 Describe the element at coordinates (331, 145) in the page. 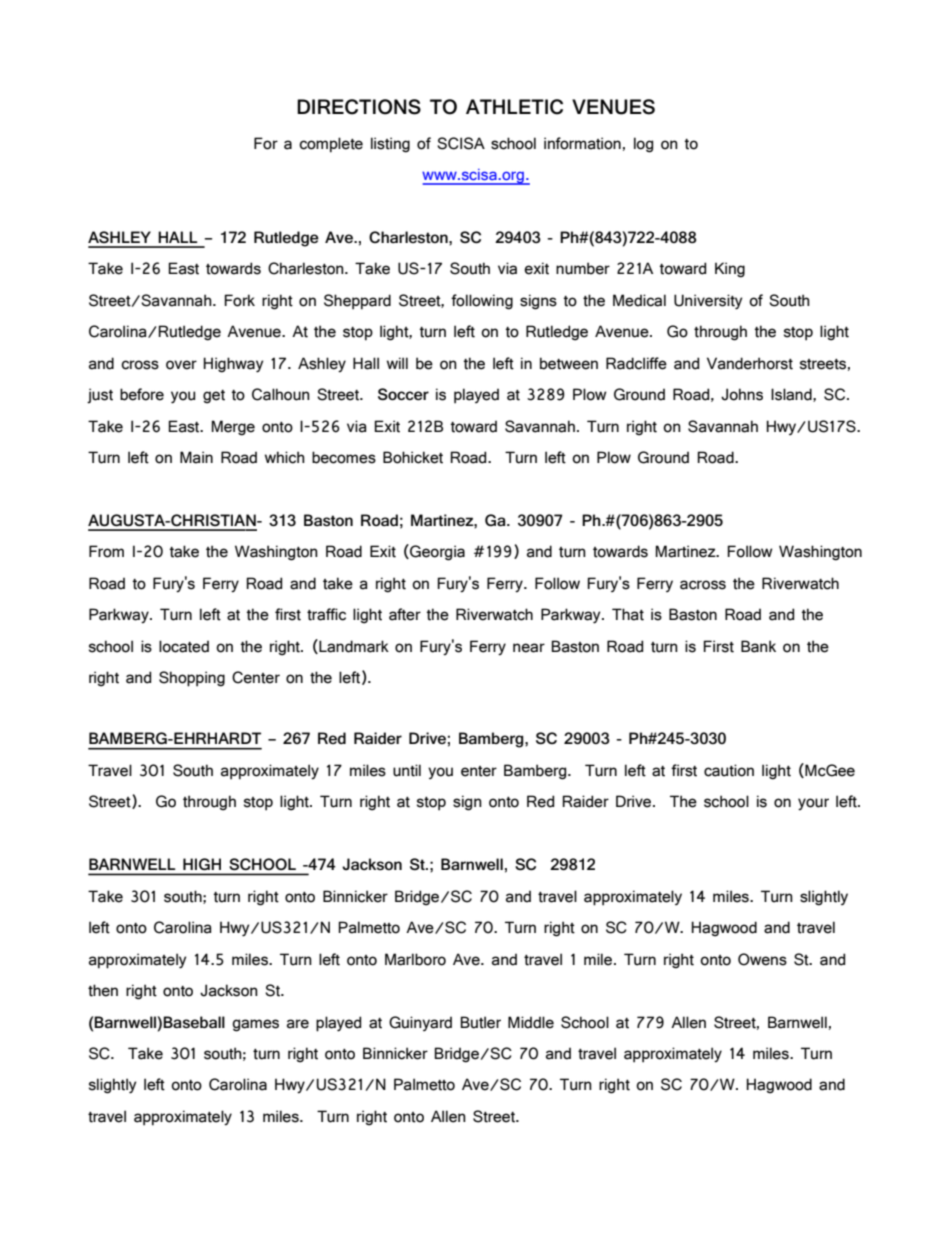

I see `complete` at that location.
